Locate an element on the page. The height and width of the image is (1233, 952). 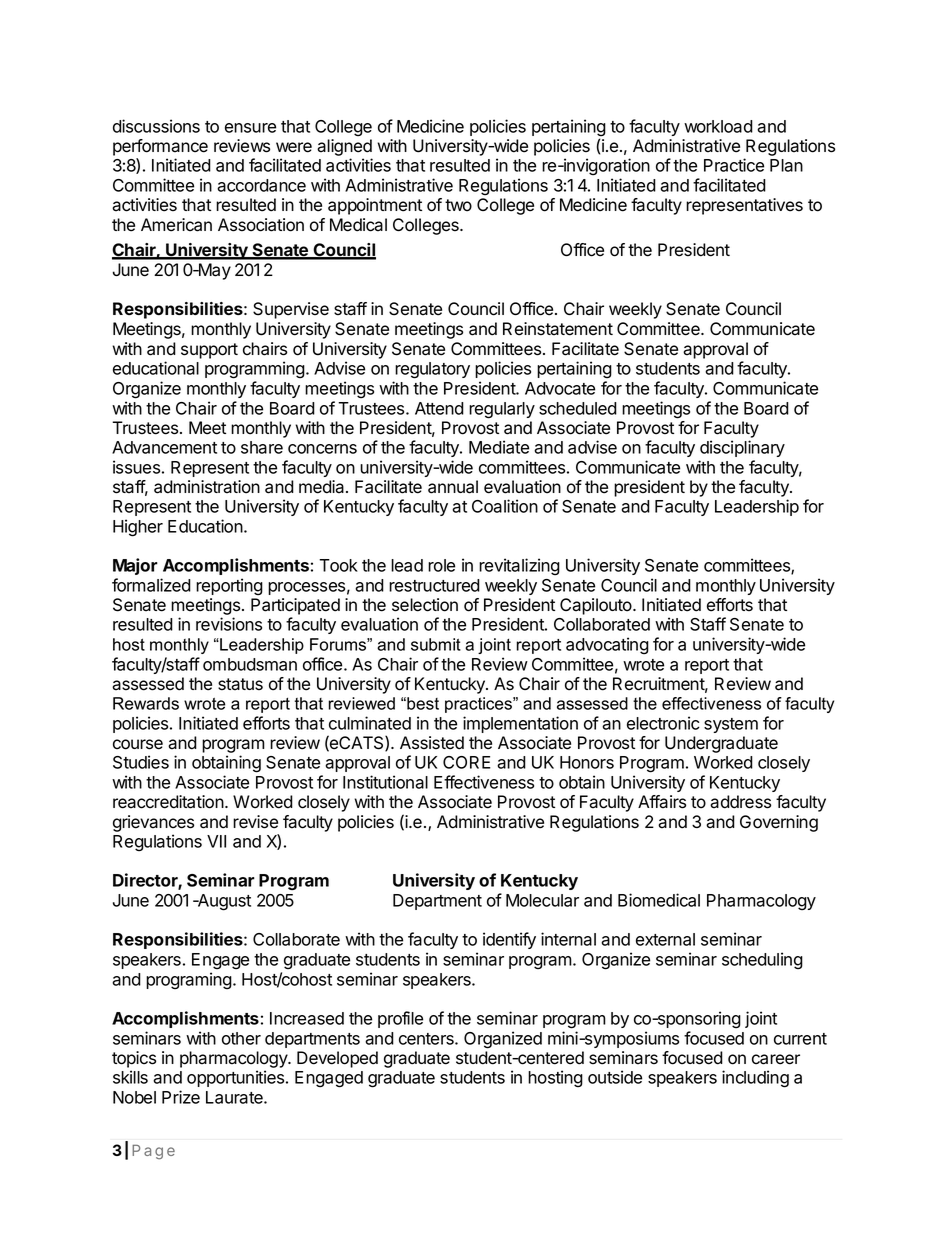
centers is located at coordinates (427, 1039).
